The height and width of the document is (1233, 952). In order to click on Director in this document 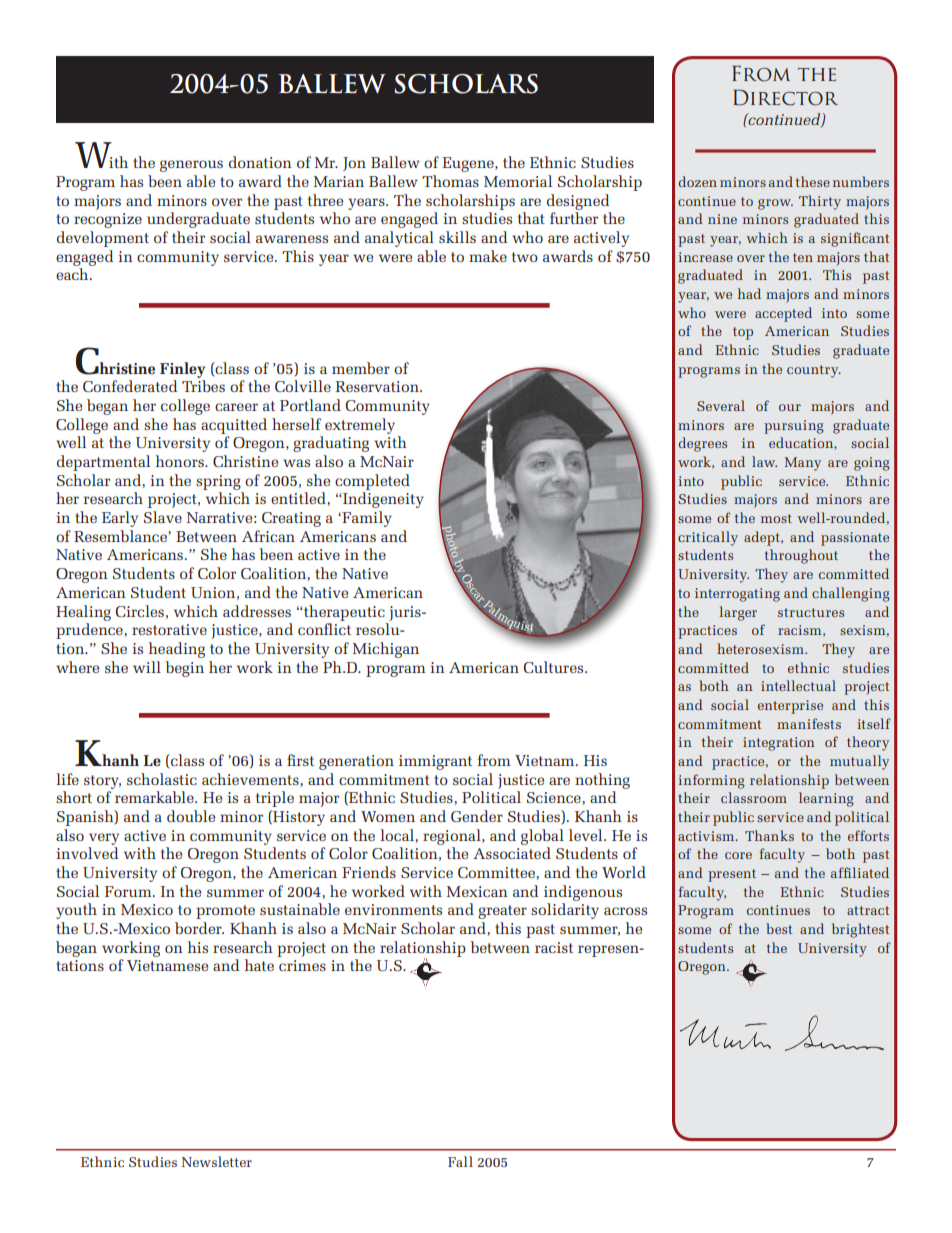, I will do `click(785, 97)`.
